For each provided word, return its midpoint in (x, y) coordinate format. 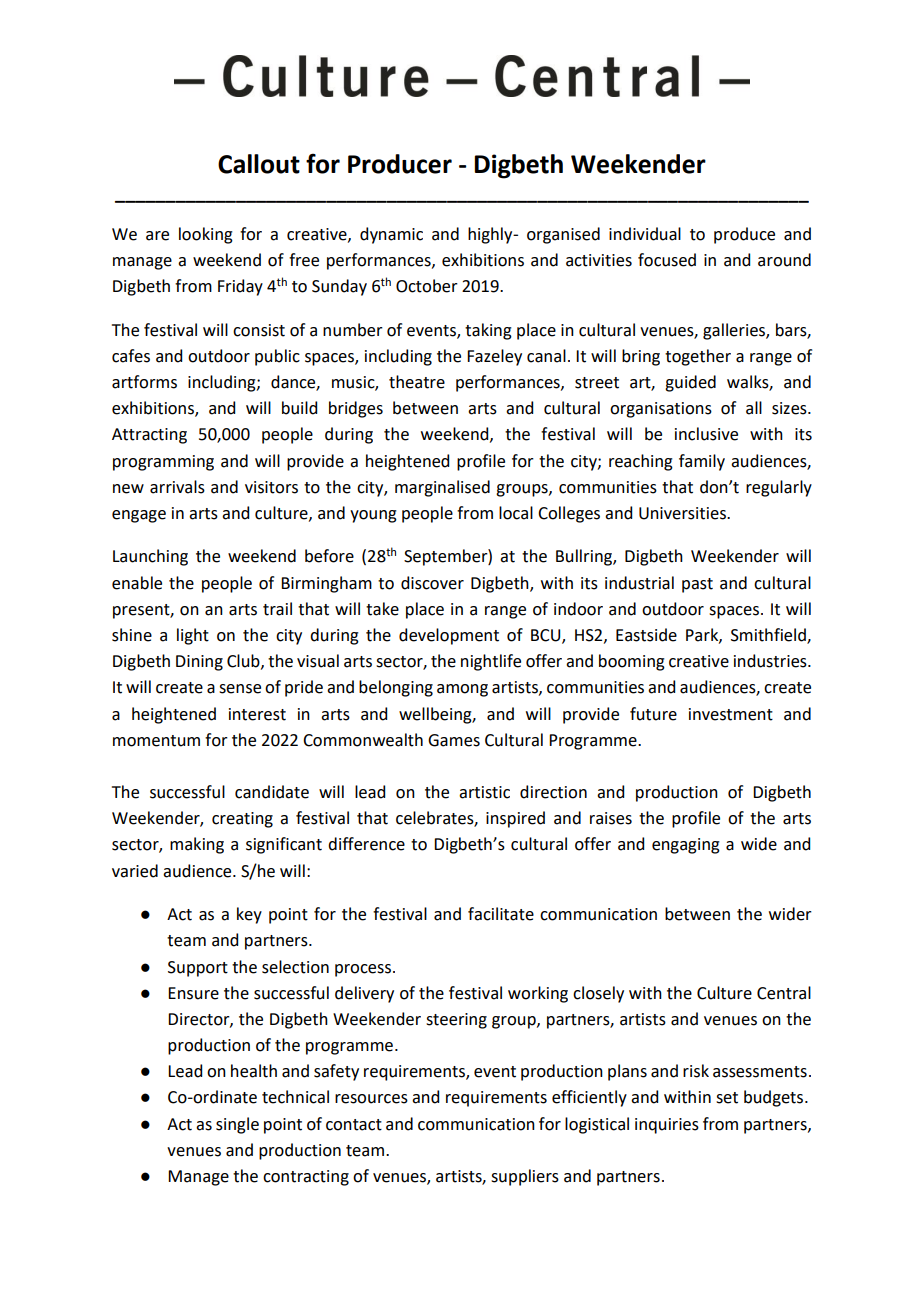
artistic (484, 792)
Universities (683, 513)
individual (645, 234)
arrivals (177, 487)
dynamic (391, 235)
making (197, 845)
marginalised (442, 488)
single (237, 1125)
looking (206, 235)
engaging (686, 846)
